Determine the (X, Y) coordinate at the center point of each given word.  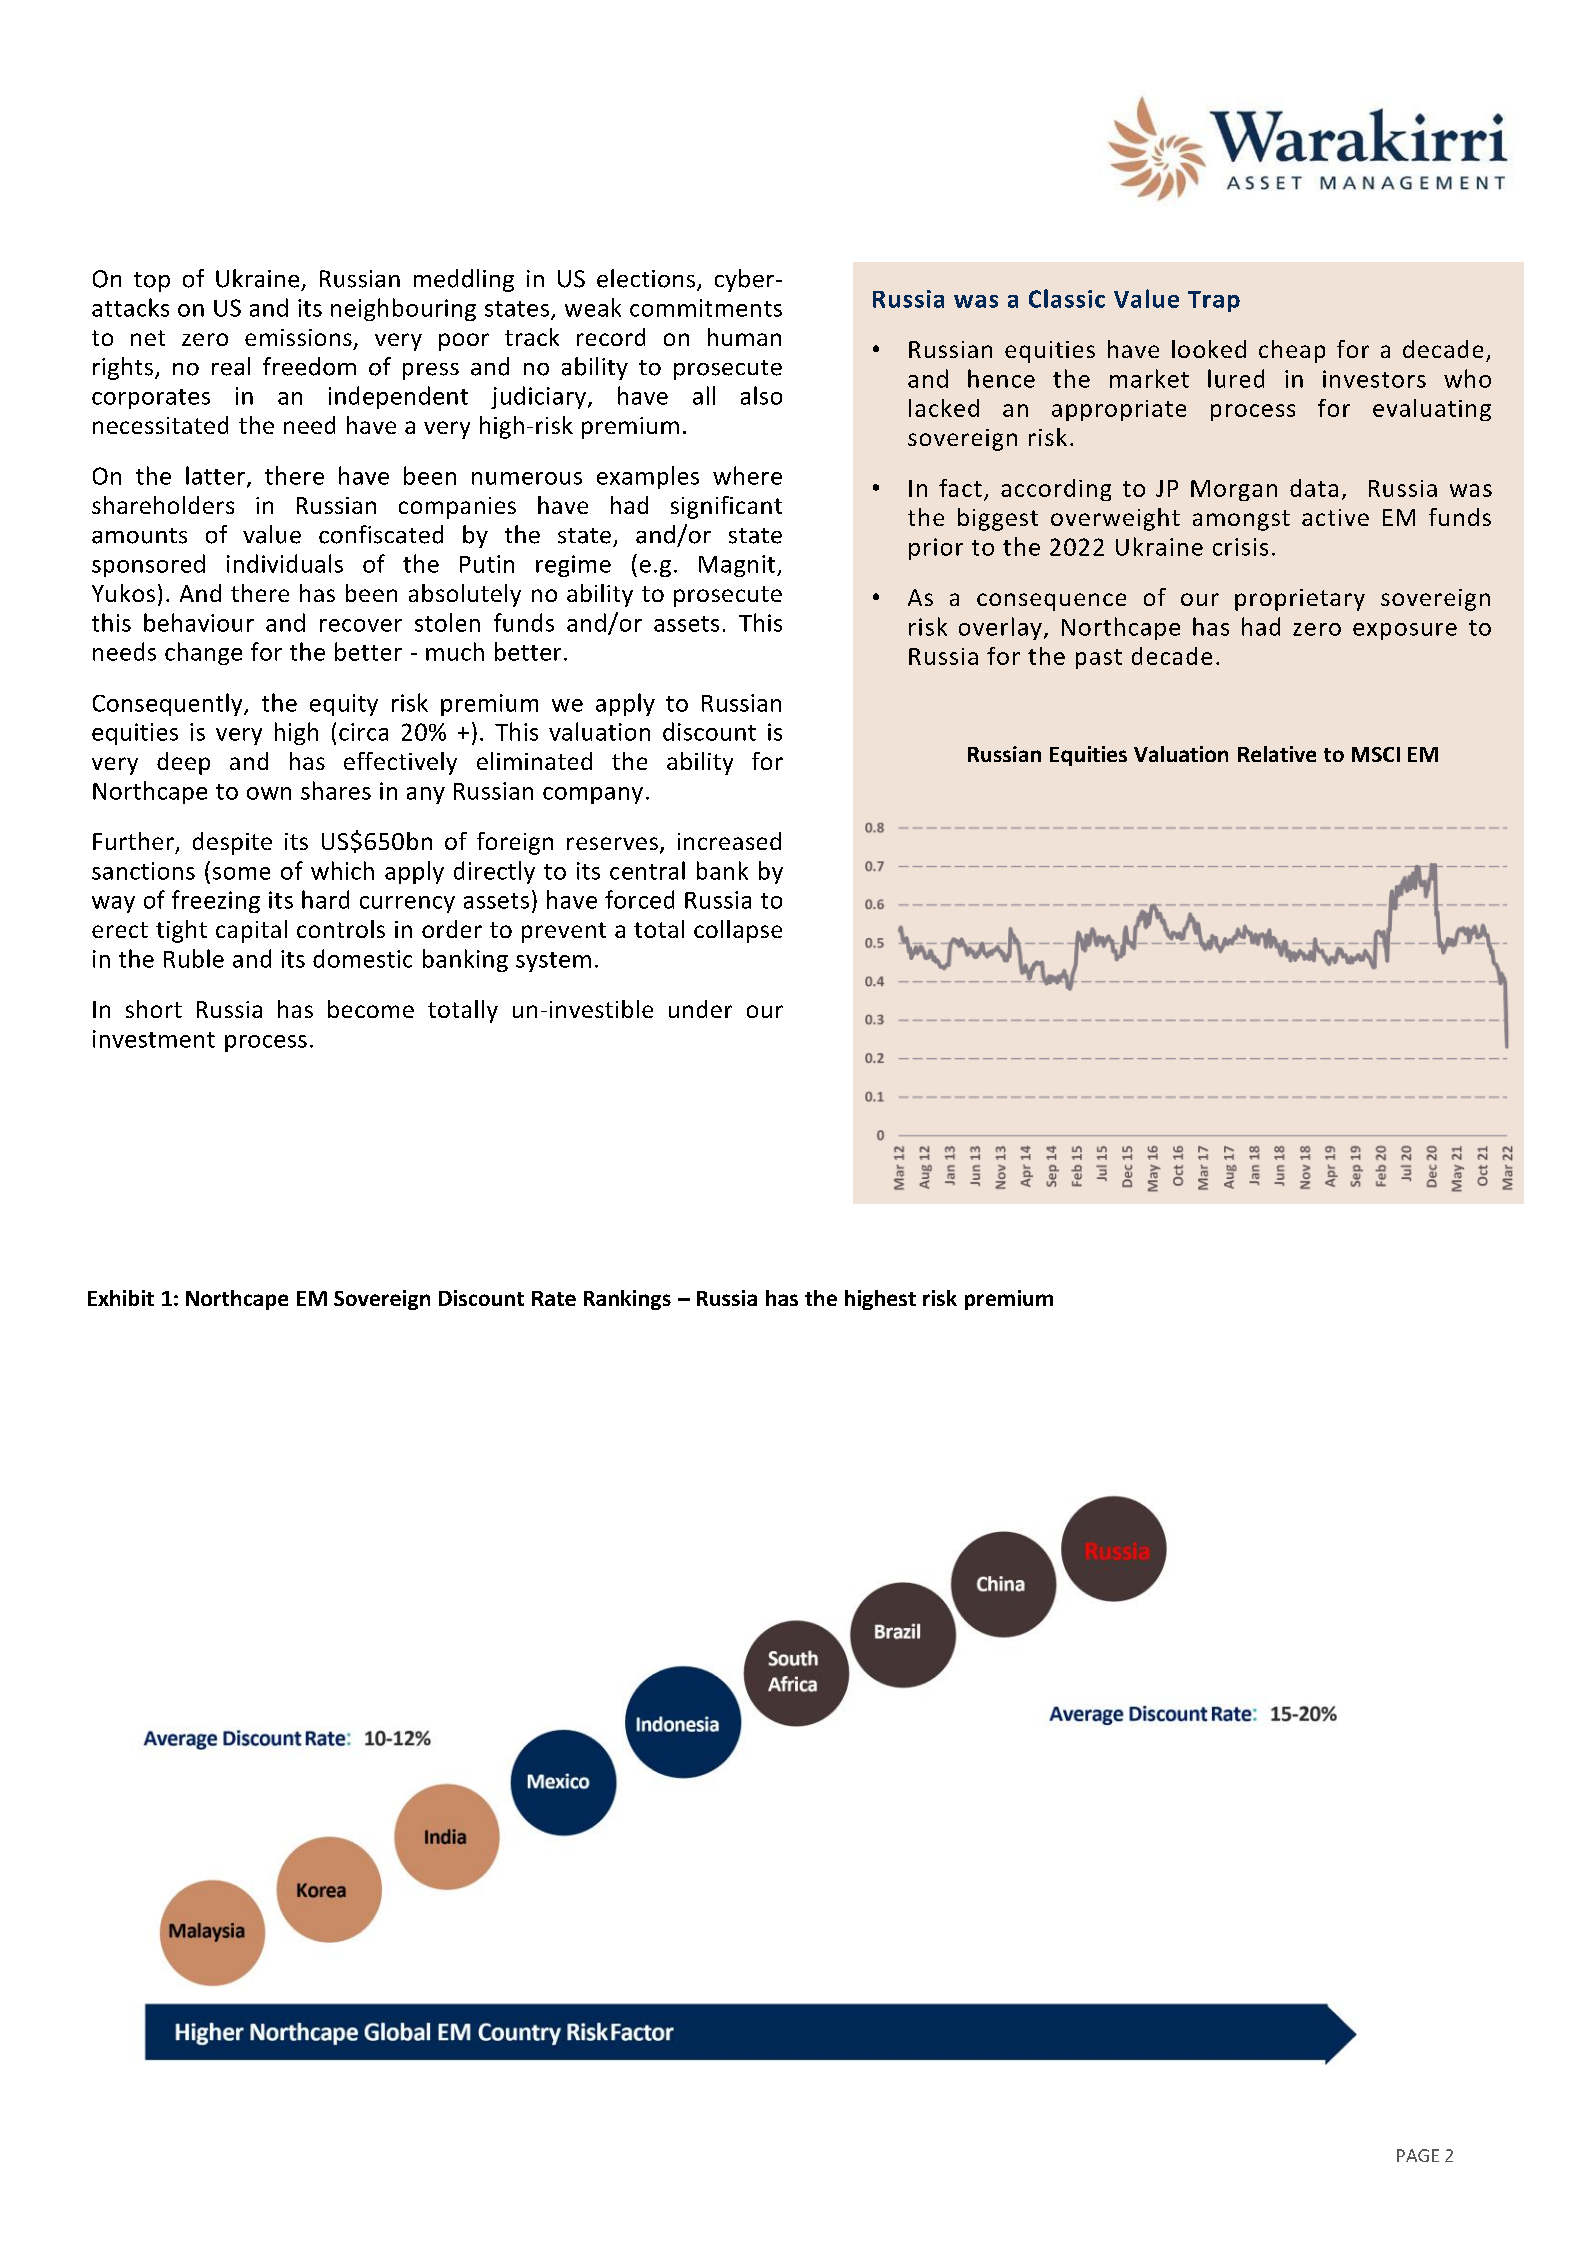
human (744, 337)
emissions (298, 337)
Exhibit (121, 1298)
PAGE (1418, 2155)
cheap (1292, 351)
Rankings (627, 1300)
